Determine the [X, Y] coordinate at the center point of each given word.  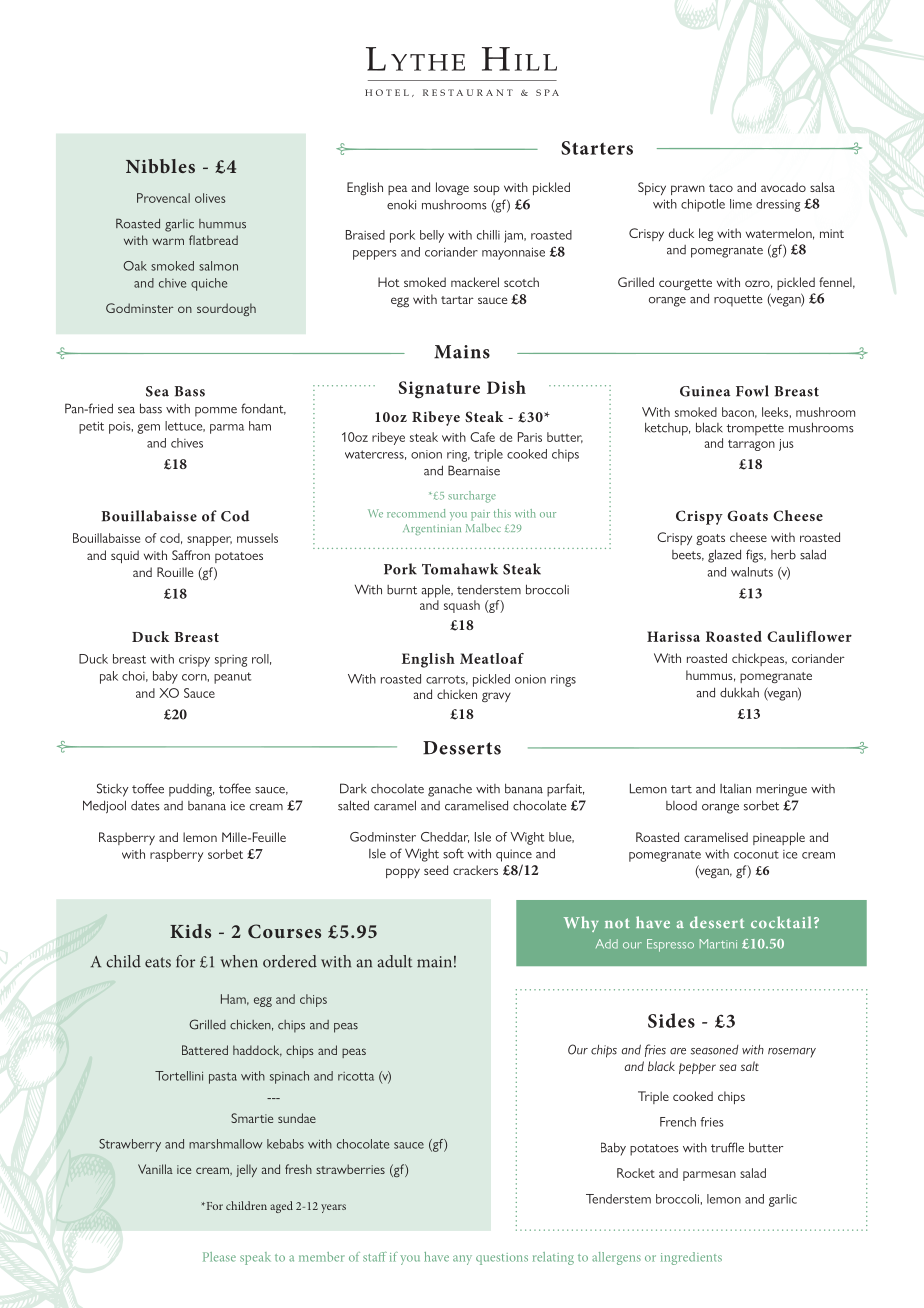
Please [219, 1257]
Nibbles [160, 166]
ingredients [691, 1258]
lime [741, 204]
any [462, 1260]
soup [487, 190]
